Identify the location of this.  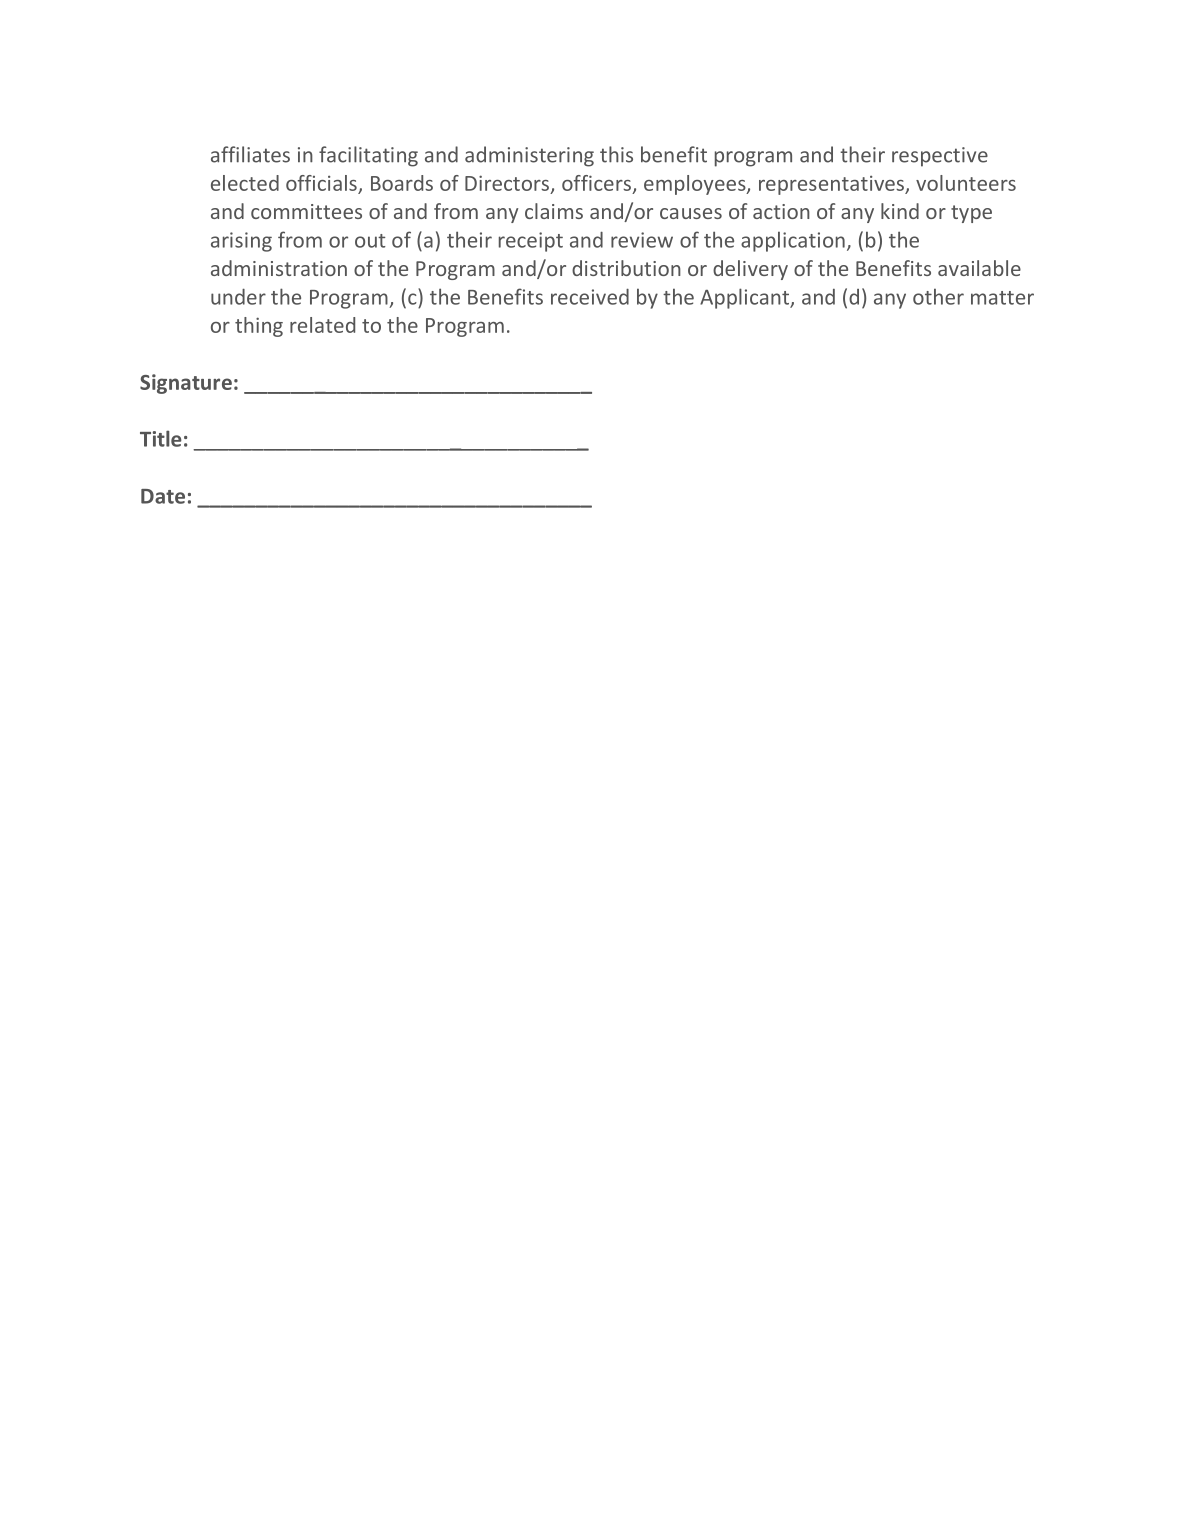
(616, 154).
